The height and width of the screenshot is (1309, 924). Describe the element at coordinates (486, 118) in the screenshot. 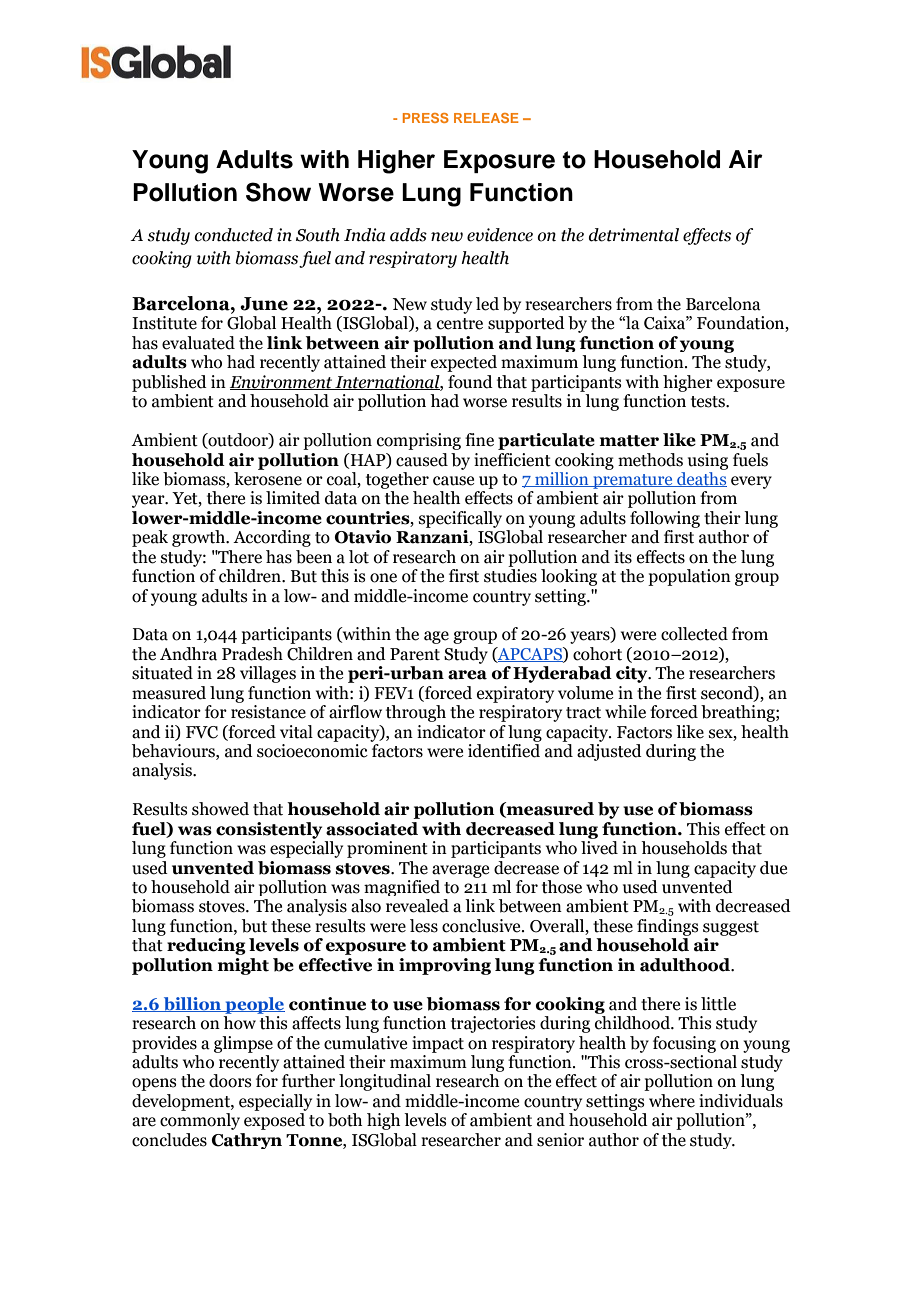

I see `RELEASE` at that location.
